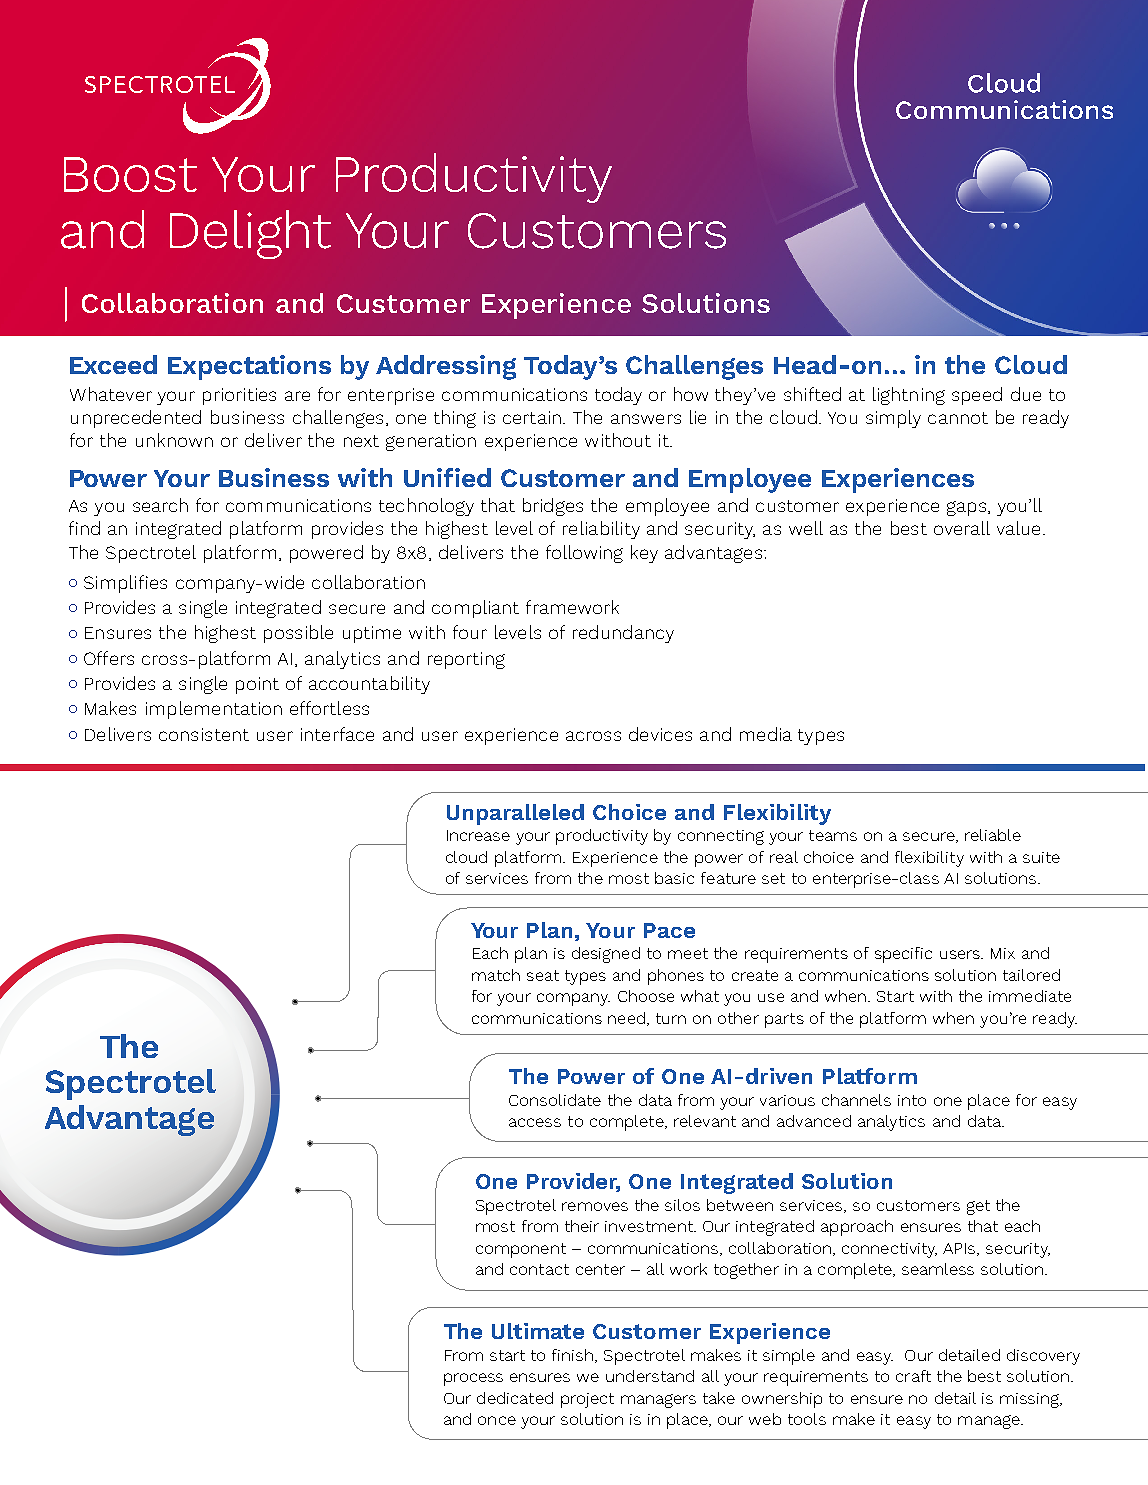 The width and height of the image is (1148, 1485). Describe the element at coordinates (473, 1379) in the image. I see `process` at that location.
